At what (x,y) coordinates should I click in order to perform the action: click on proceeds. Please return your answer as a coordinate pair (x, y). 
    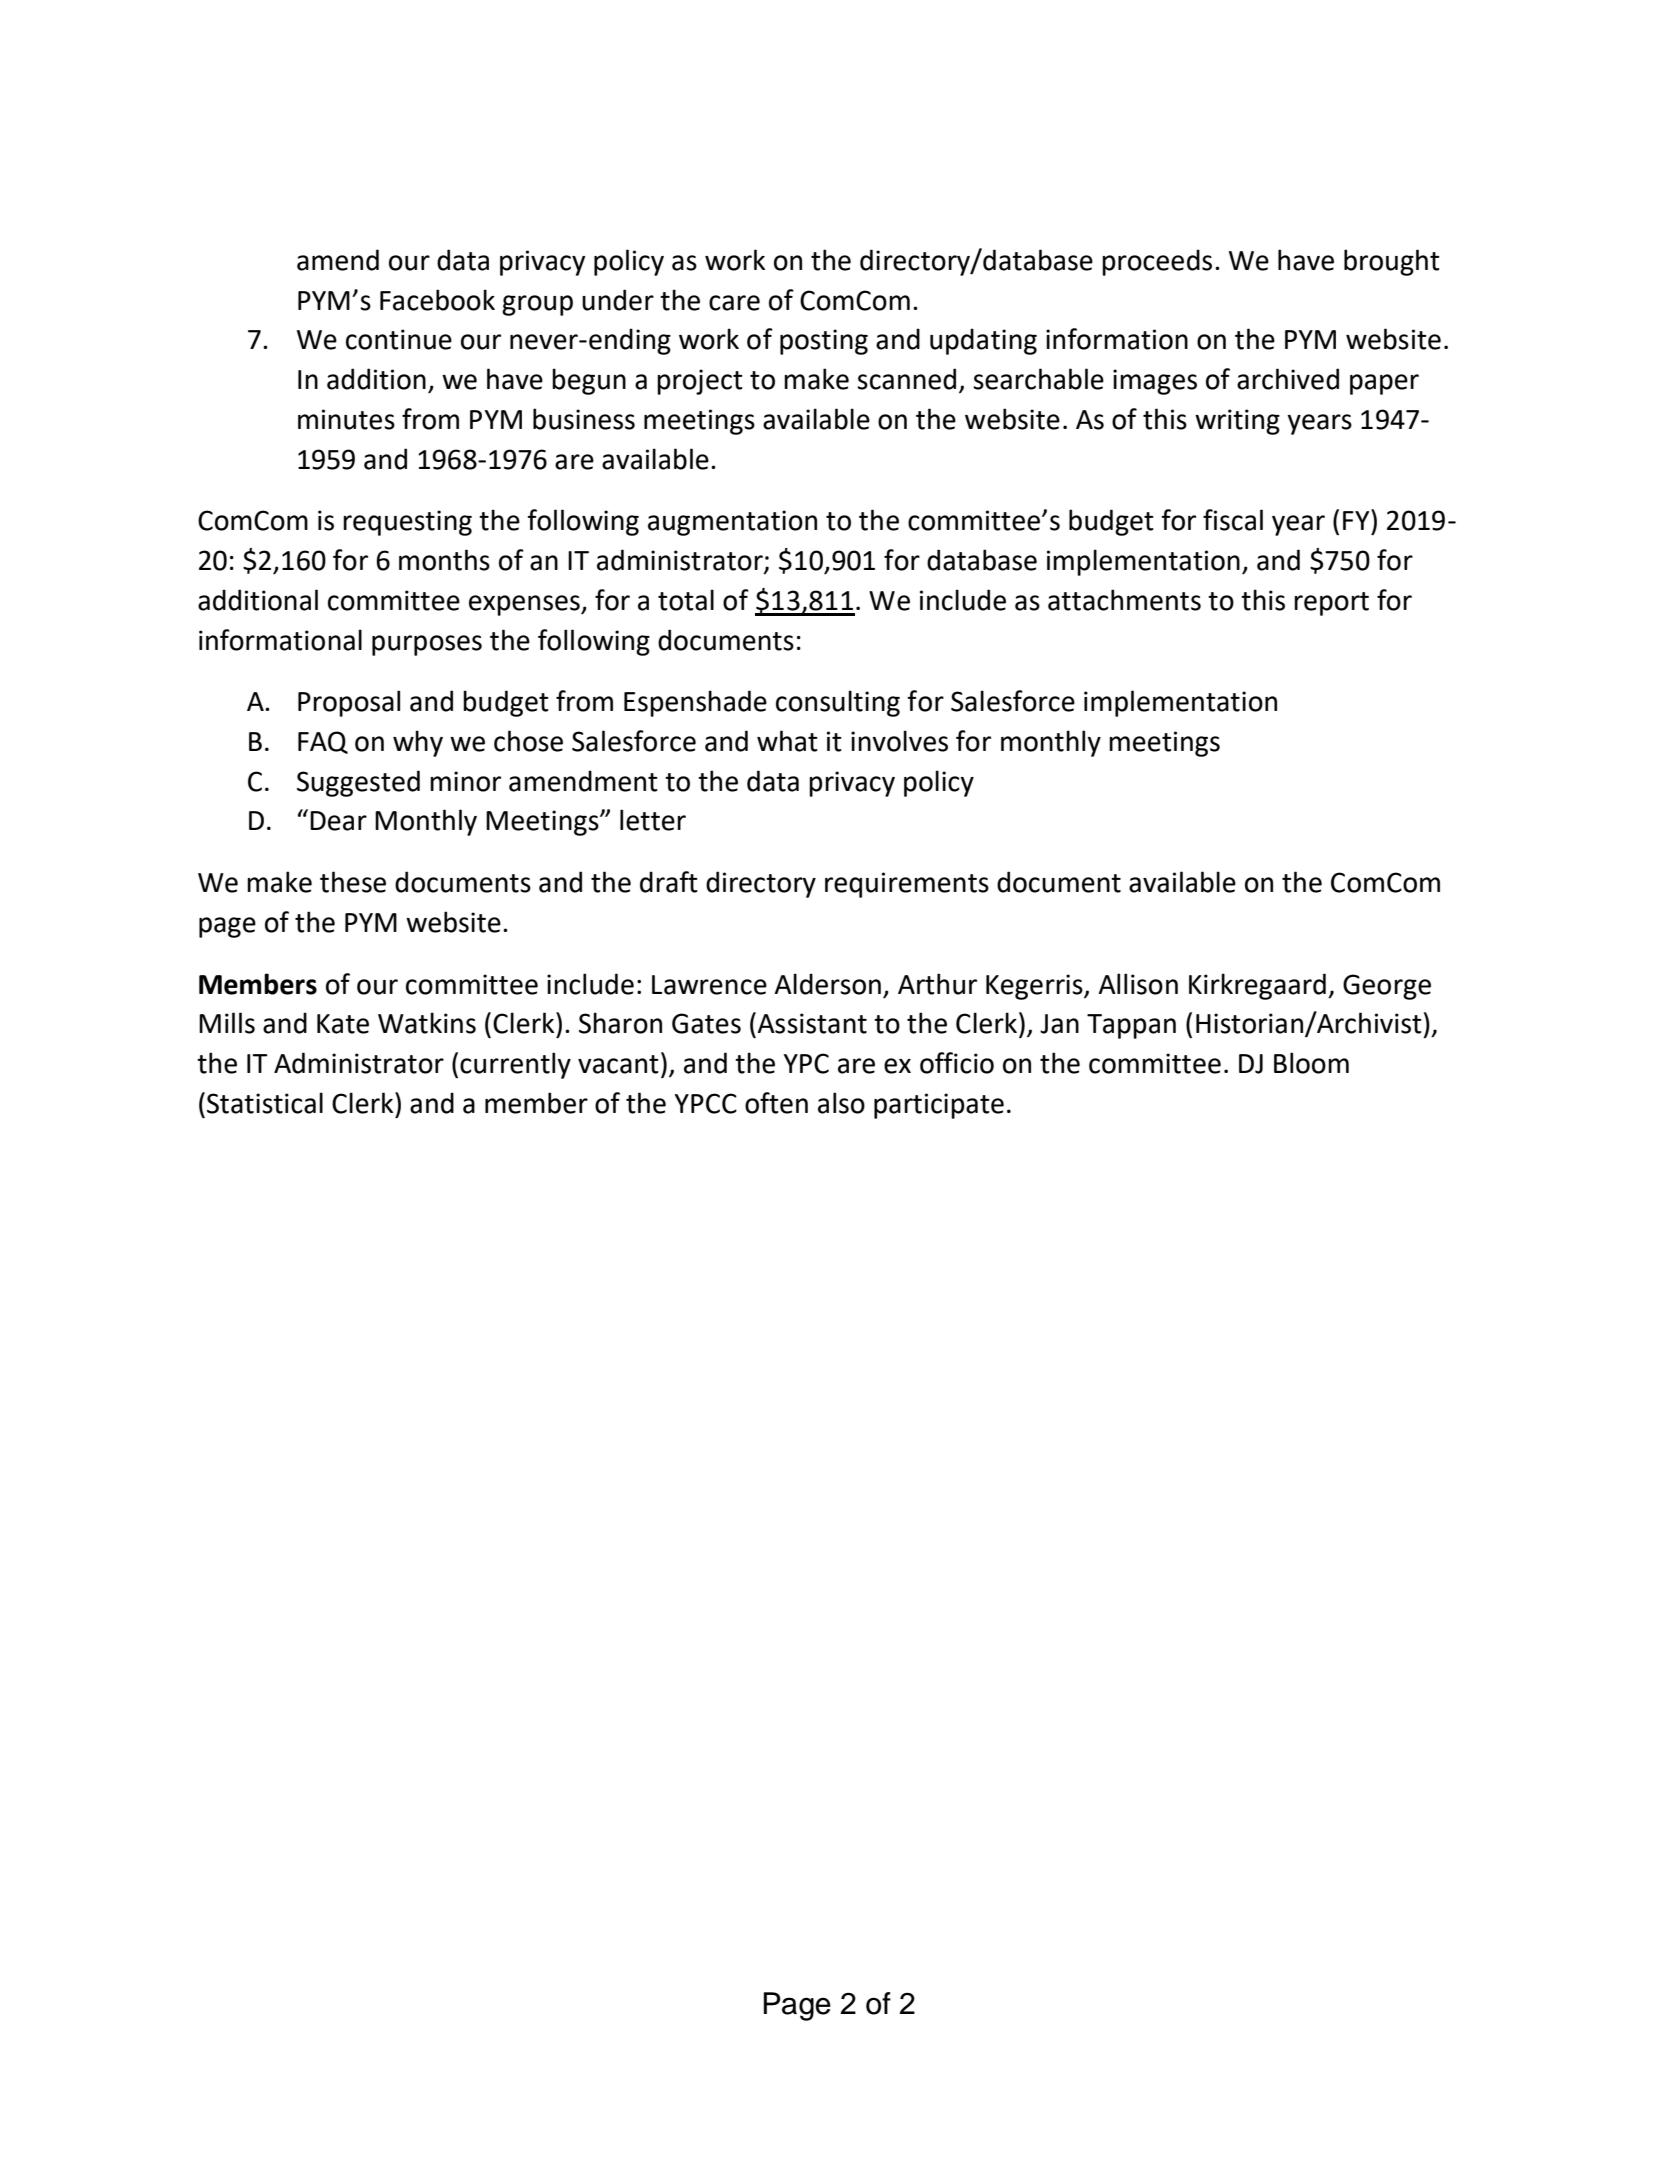
    Looking at the image, I should click on (1157, 262).
